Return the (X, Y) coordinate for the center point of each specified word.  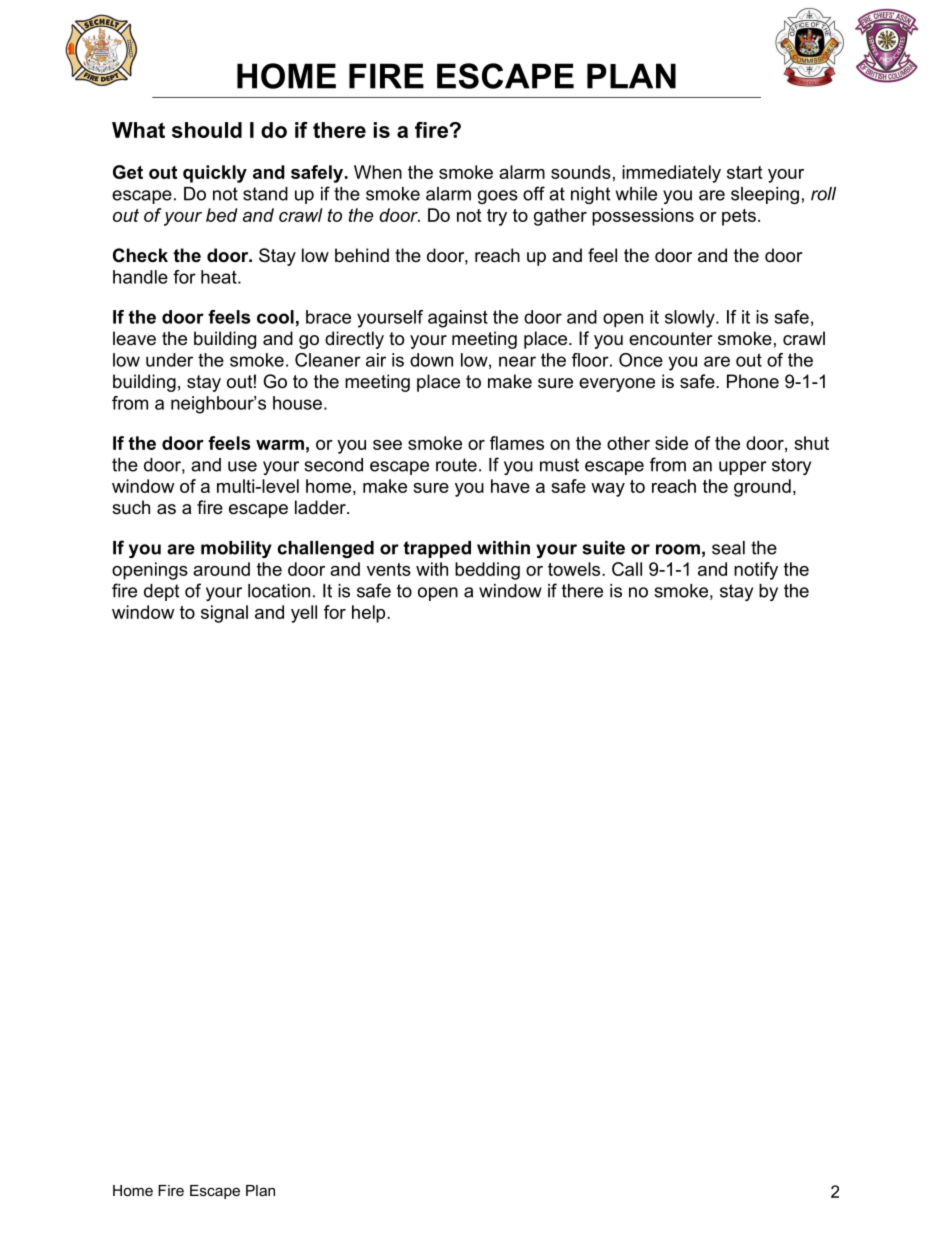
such (131, 507)
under (169, 360)
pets (739, 217)
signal (224, 614)
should (207, 130)
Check (140, 255)
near (517, 361)
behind (362, 255)
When (378, 172)
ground (762, 488)
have (510, 486)
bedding (487, 571)
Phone (753, 381)
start (744, 172)
